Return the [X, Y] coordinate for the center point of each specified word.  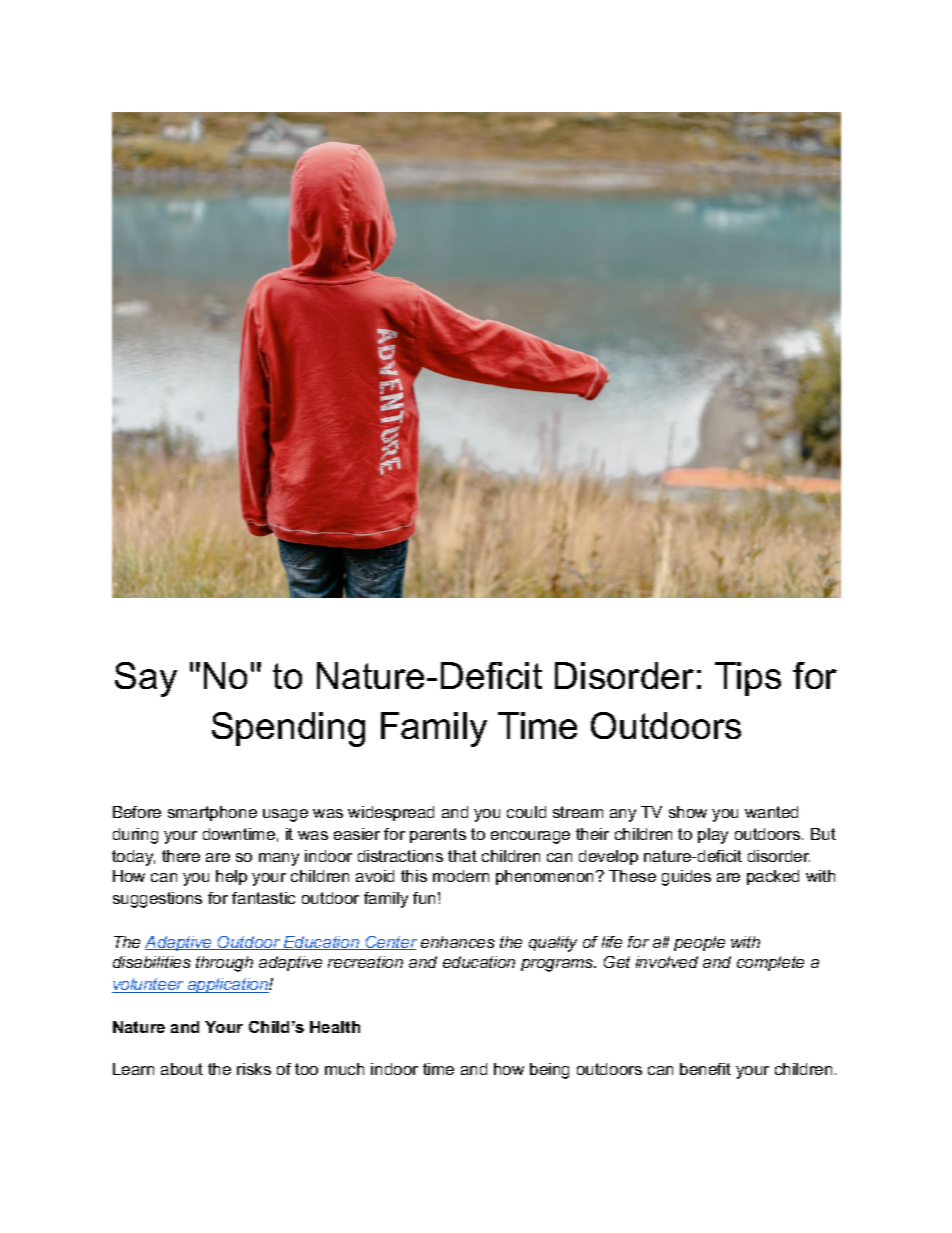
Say [146, 679]
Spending [288, 729]
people [699, 943]
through [224, 964]
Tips [748, 679]
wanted [771, 812]
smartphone [212, 813]
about [182, 1069]
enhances [458, 942]
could [526, 812]
